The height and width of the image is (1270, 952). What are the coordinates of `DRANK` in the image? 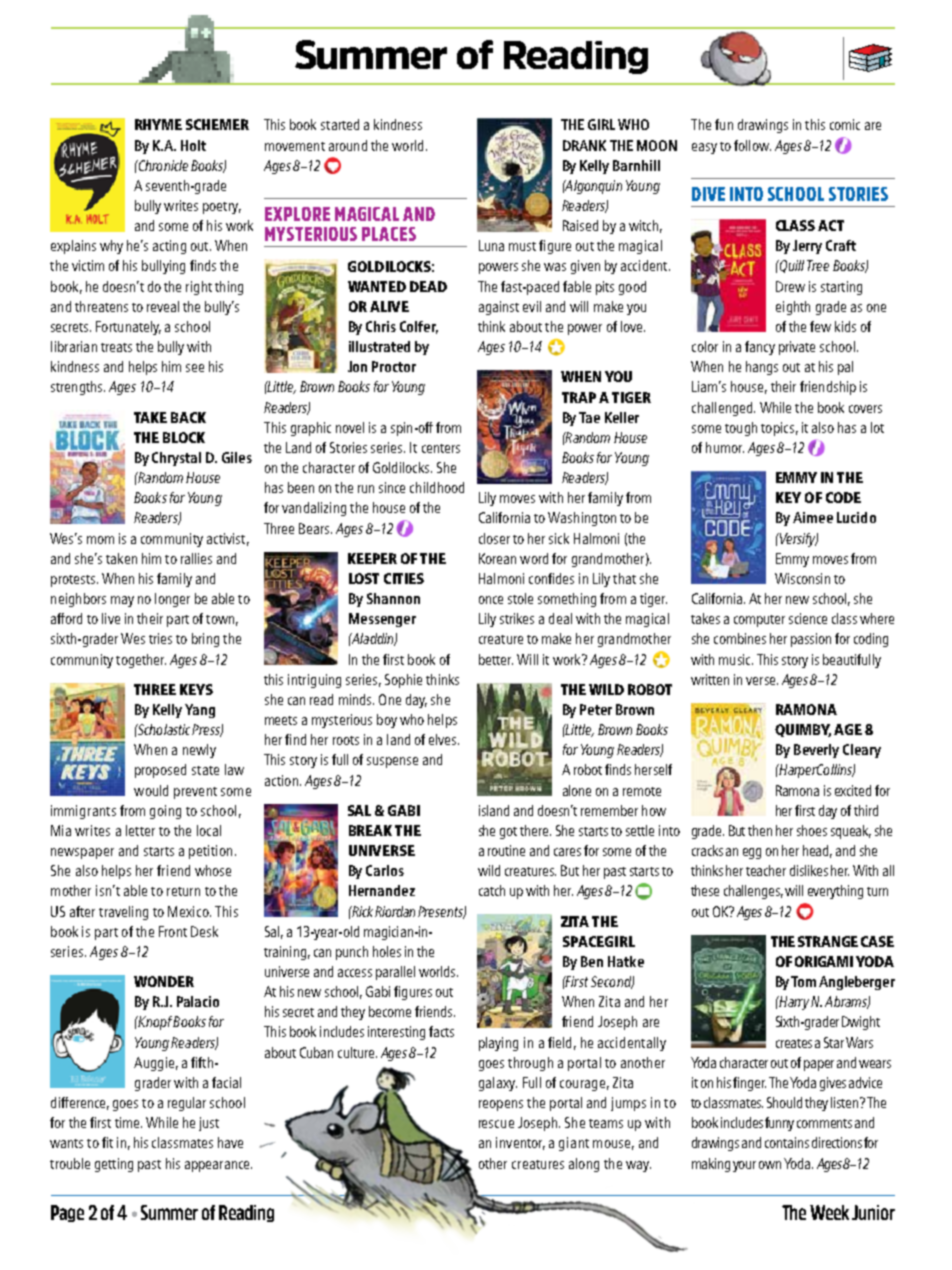 It's located at (584, 145).
